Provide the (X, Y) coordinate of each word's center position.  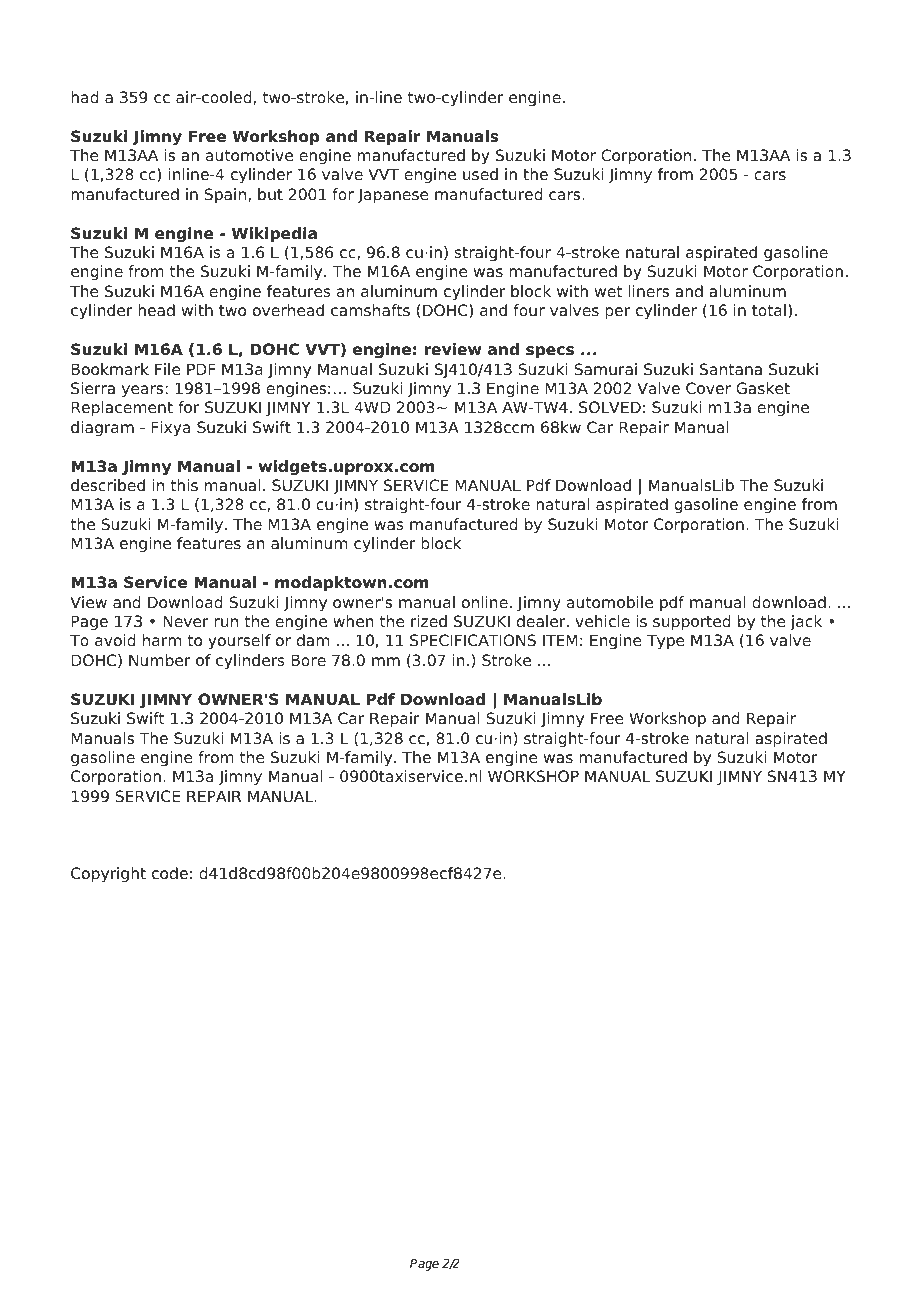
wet (608, 292)
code (170, 873)
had (84, 97)
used (480, 174)
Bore (308, 660)
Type (666, 642)
